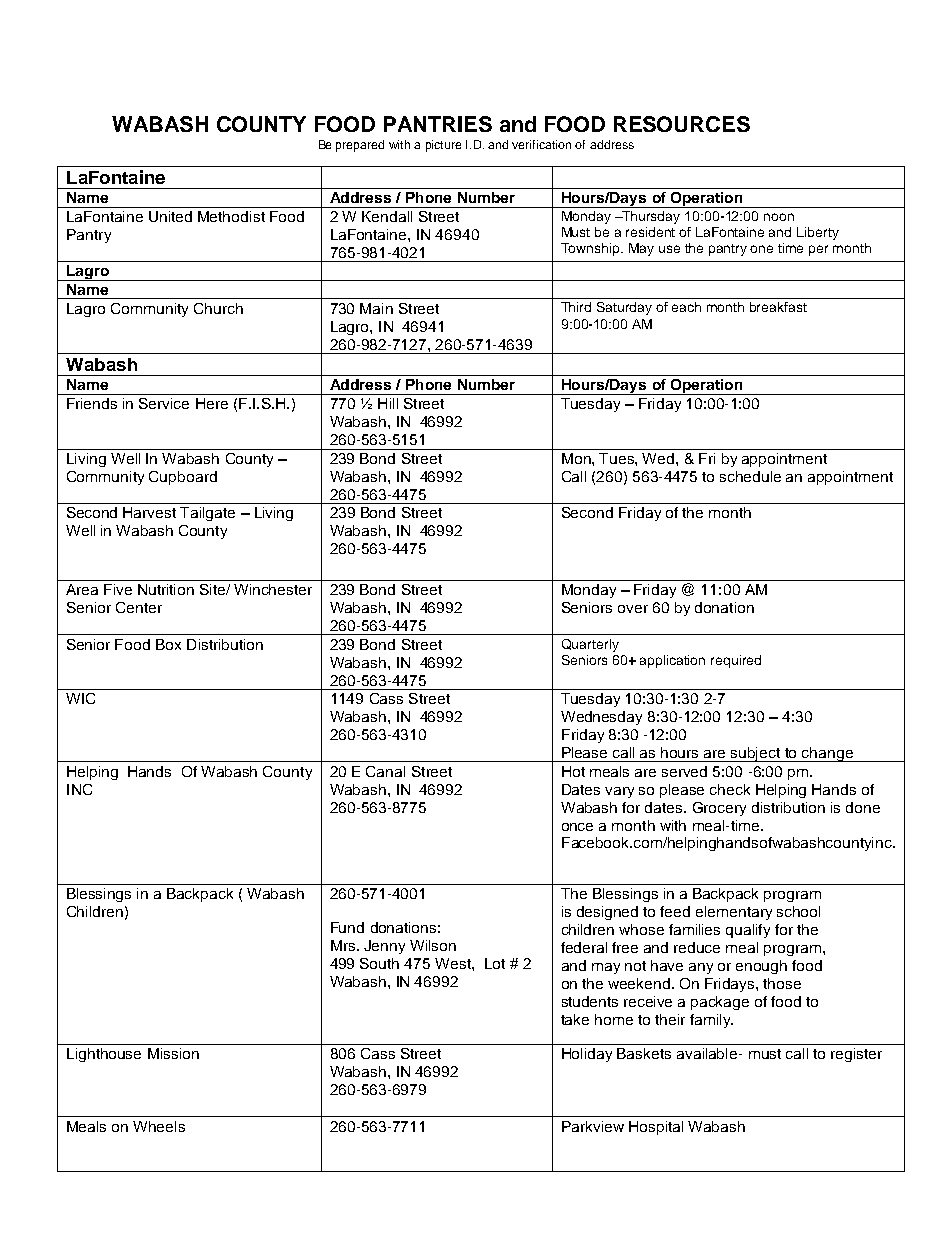  I want to click on Wheels, so click(159, 1126).
